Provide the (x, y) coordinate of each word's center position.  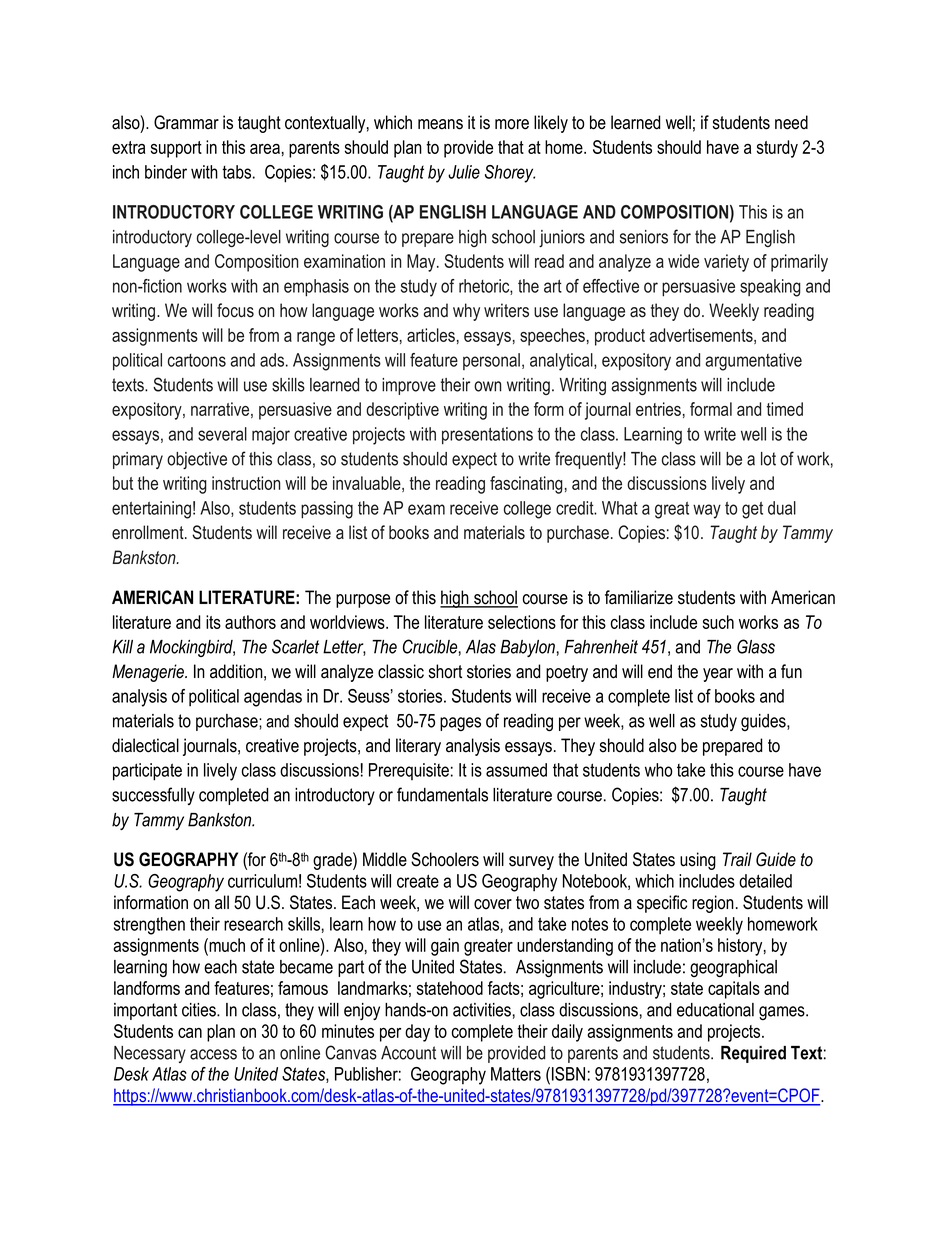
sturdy (777, 149)
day (417, 1033)
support (176, 149)
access (213, 1054)
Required (753, 1054)
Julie (464, 172)
